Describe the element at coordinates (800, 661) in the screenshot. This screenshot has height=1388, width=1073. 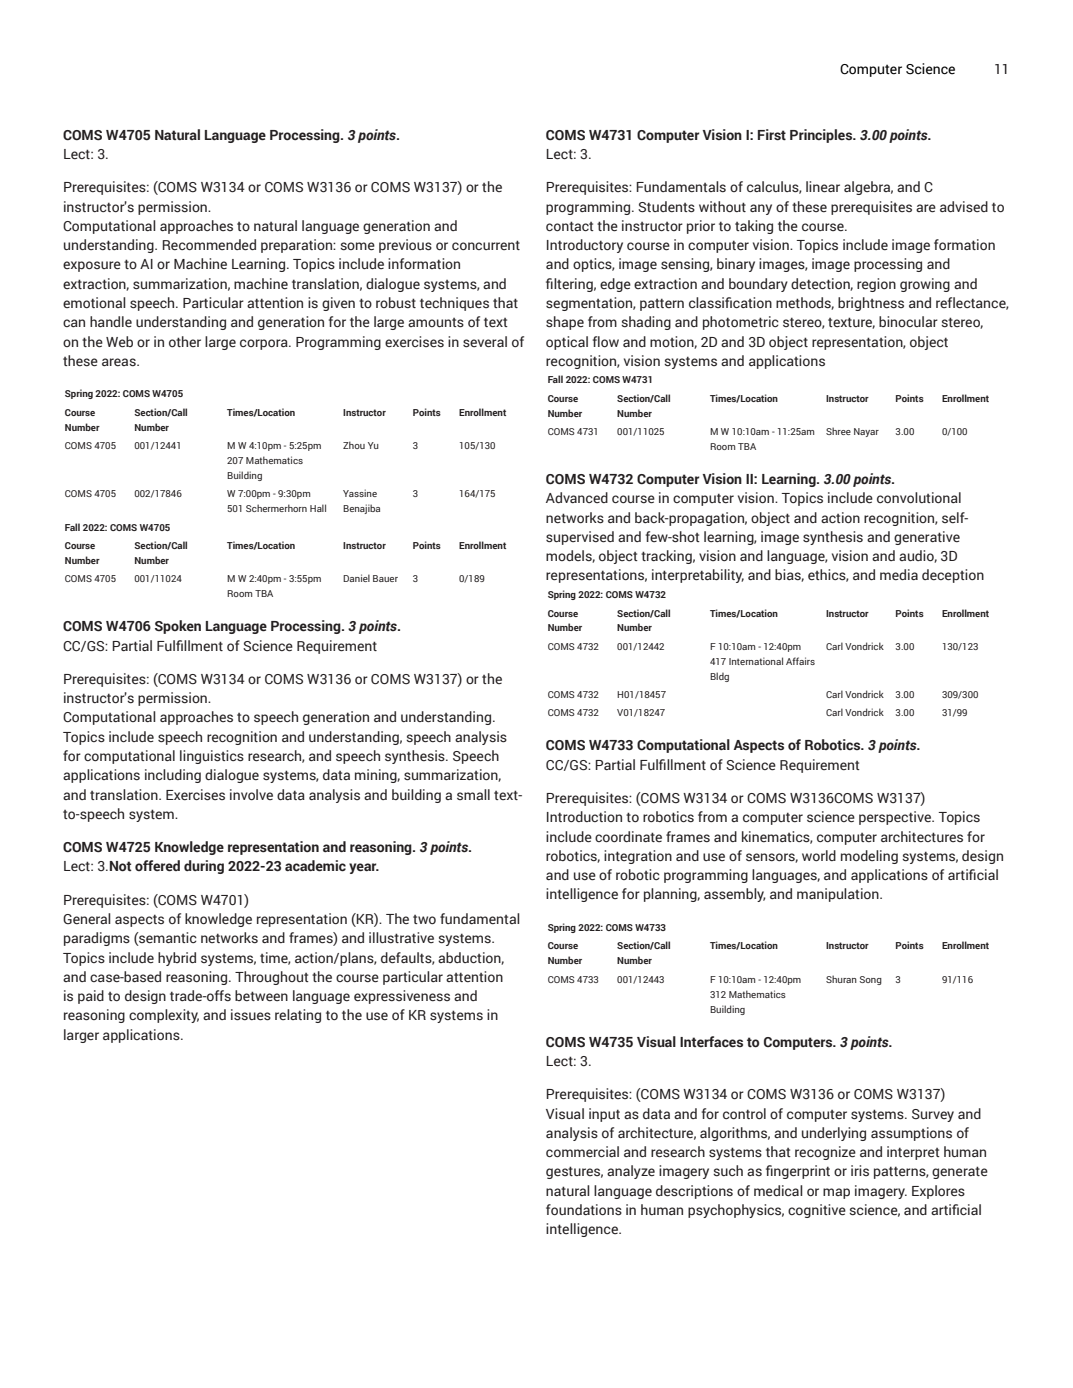
I see `Affairs` at that location.
